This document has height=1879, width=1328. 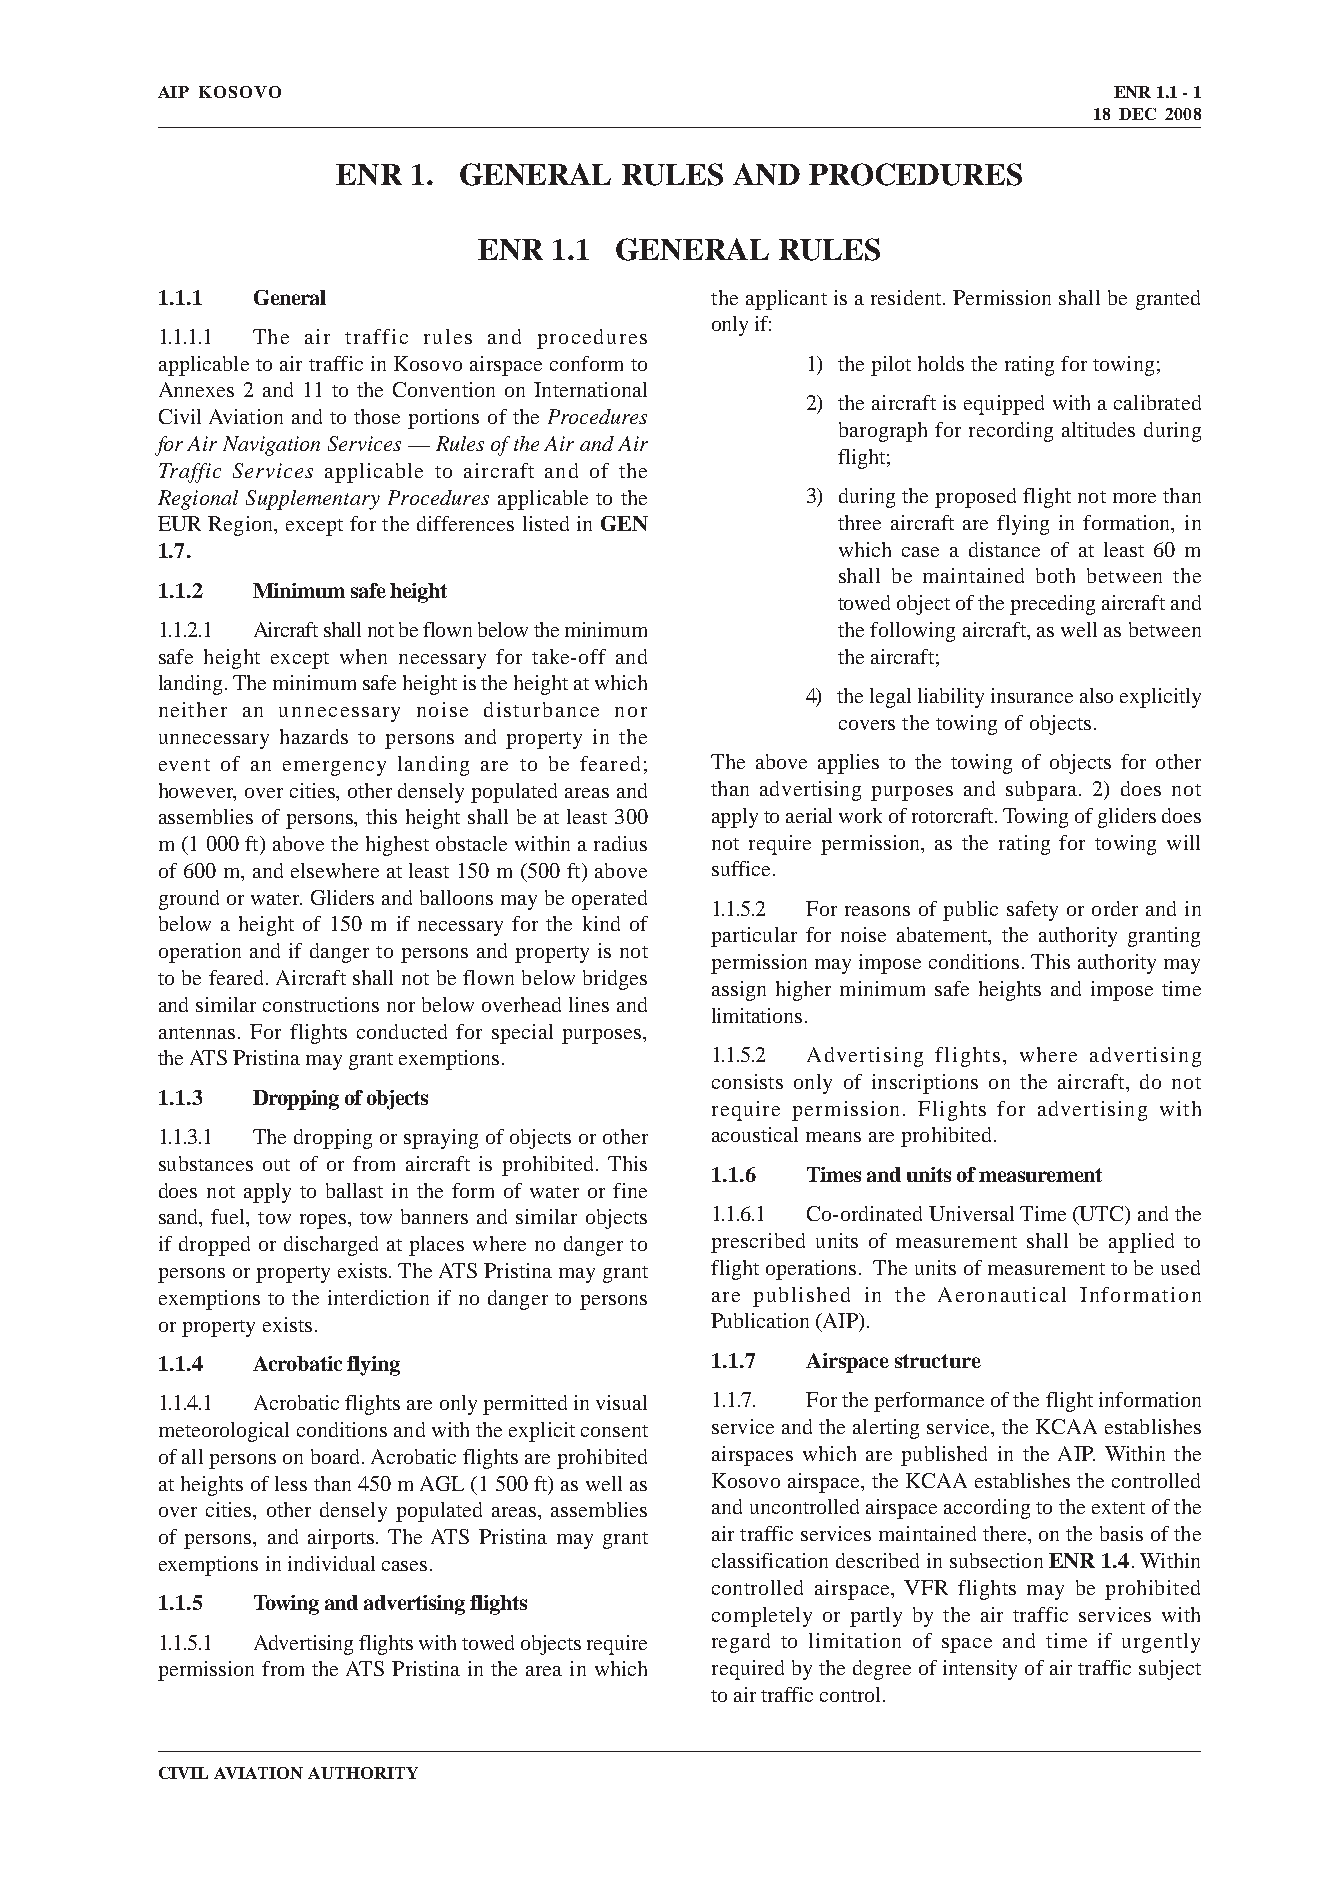 What do you see at coordinates (1115, 908) in the document?
I see `order` at bounding box center [1115, 908].
